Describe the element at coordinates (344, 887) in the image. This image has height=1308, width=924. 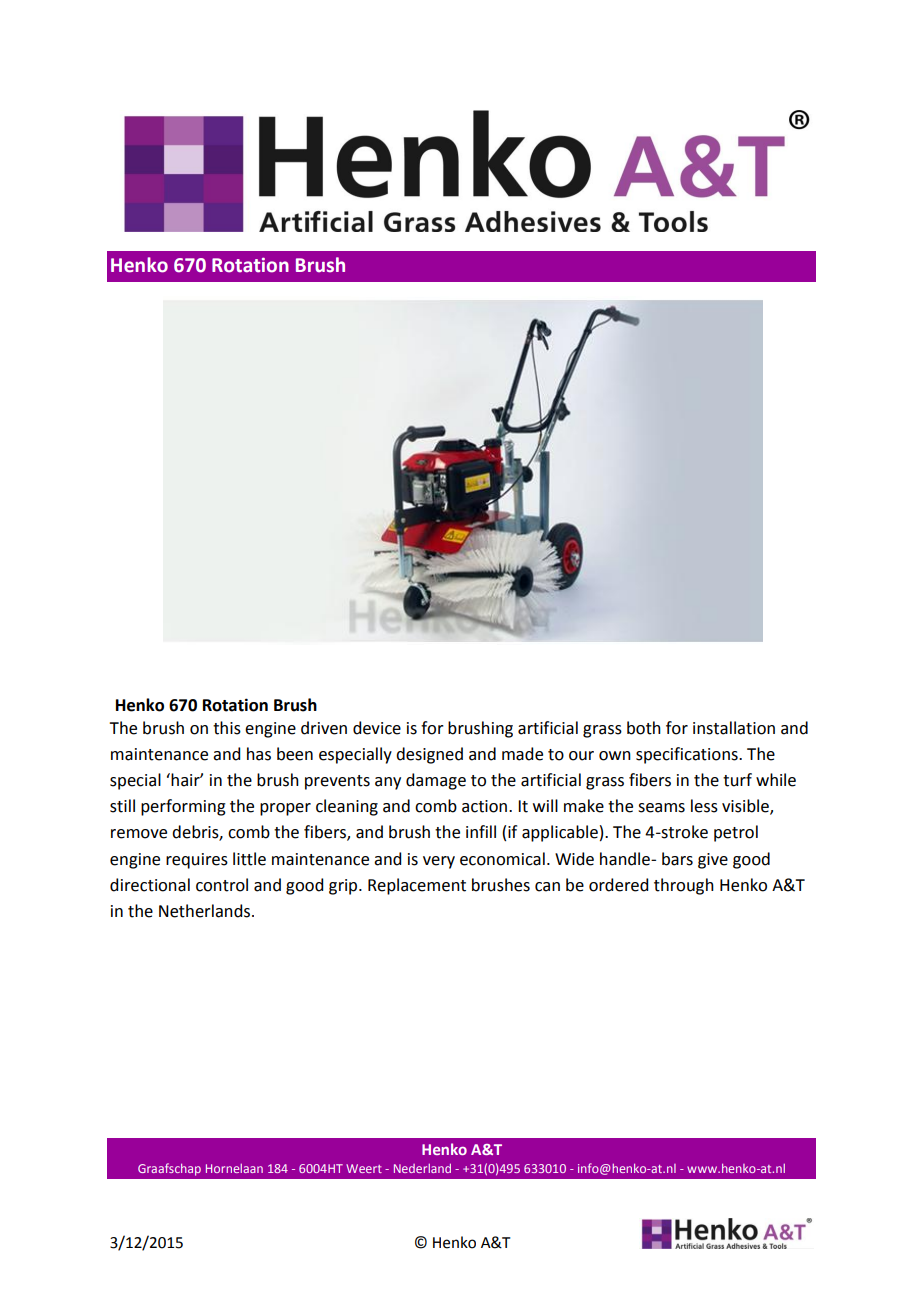
I see `grip` at that location.
